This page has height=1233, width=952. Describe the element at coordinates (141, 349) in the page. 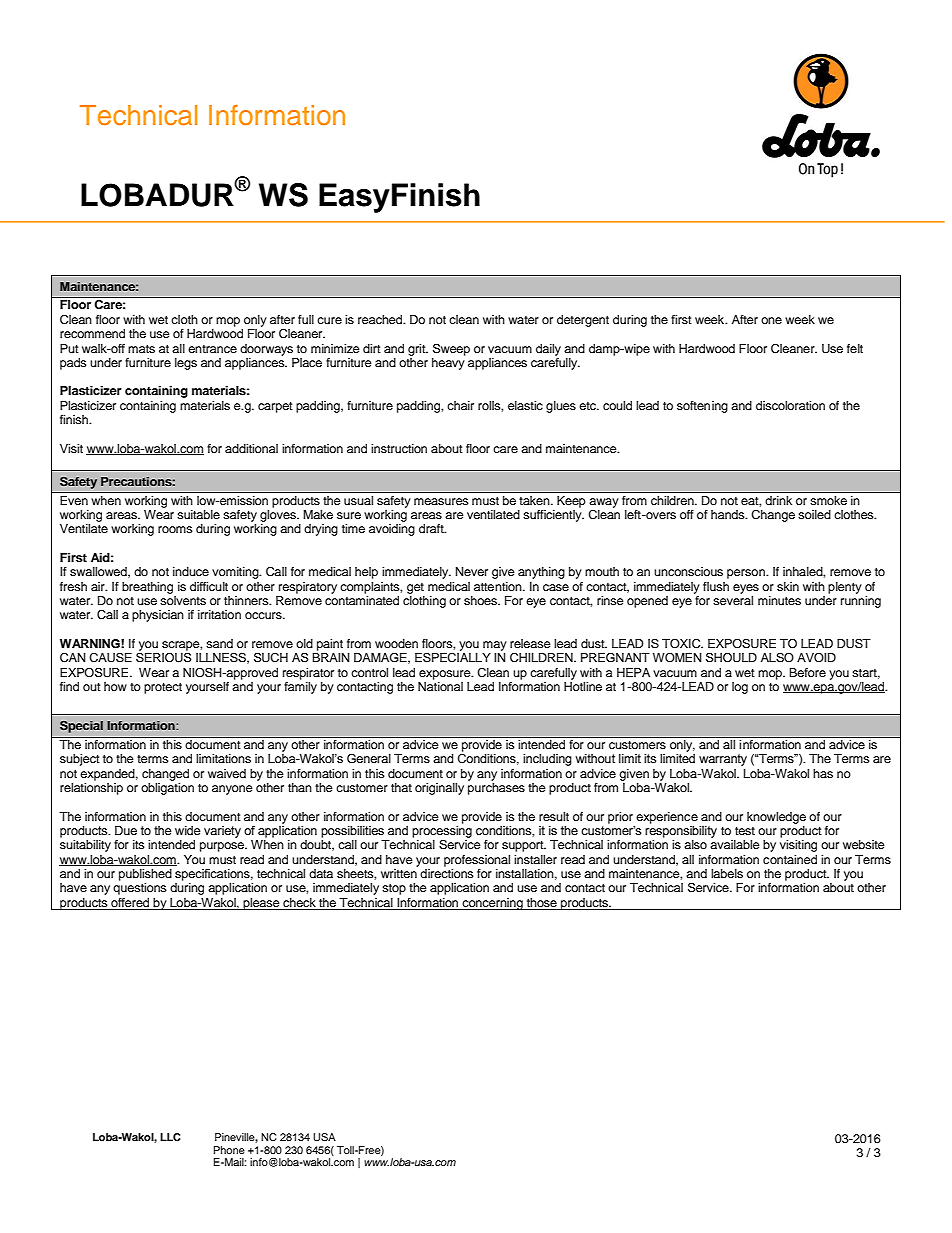

I see `mats` at that location.
